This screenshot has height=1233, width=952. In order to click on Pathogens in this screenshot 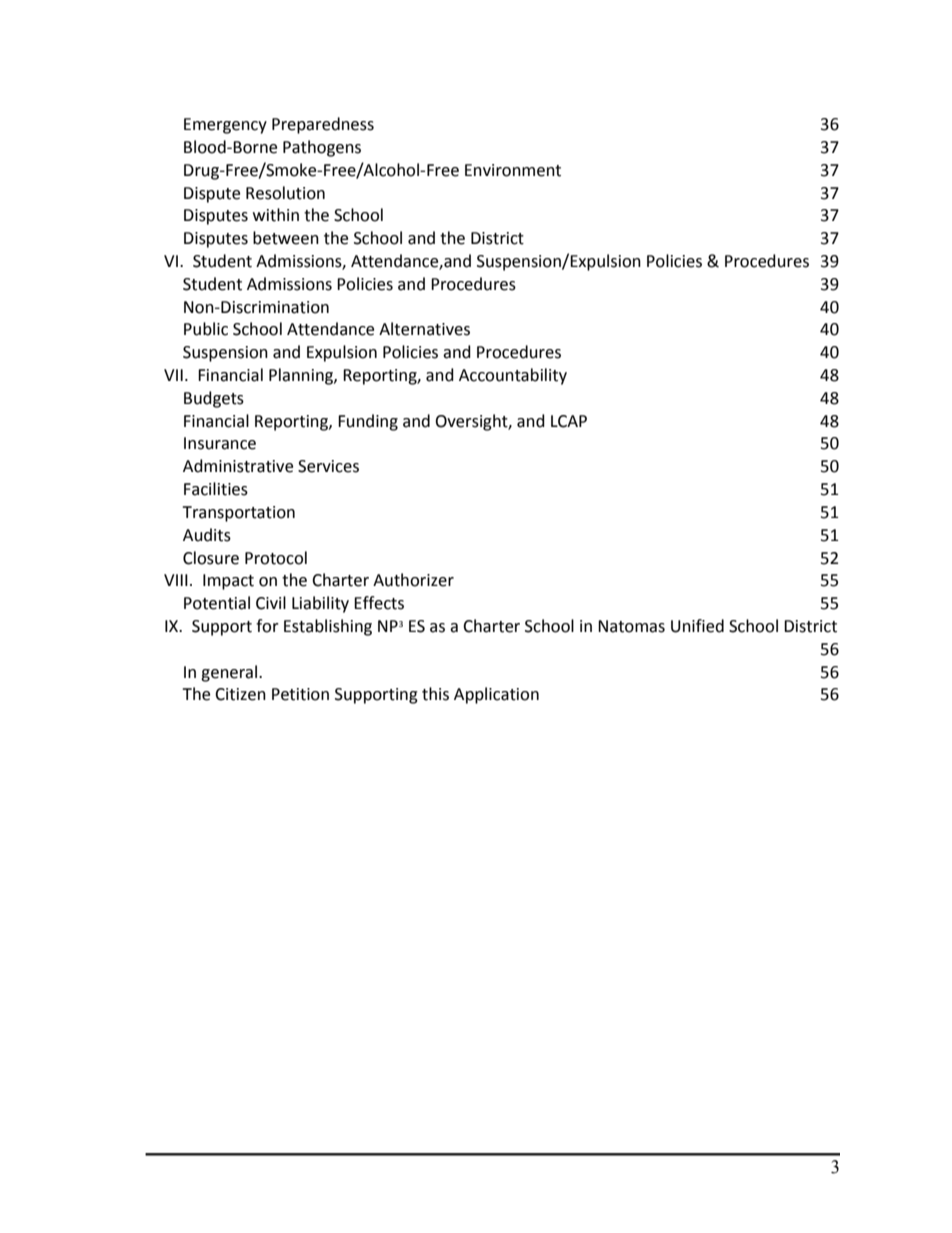, I will do `click(322, 148)`.
